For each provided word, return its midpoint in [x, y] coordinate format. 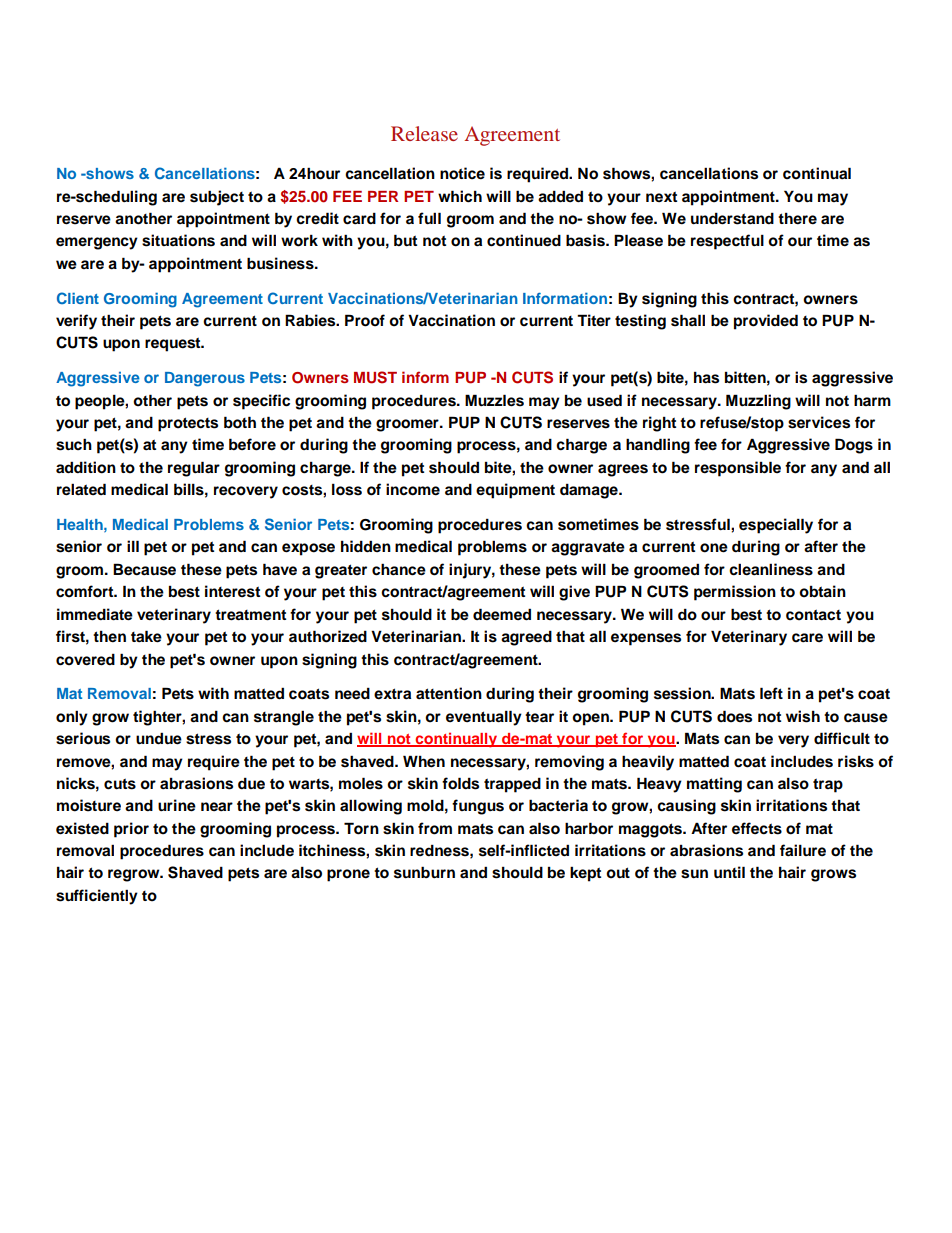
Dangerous [205, 379]
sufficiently [97, 897]
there [797, 219]
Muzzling [758, 402]
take [146, 636]
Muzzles [494, 400]
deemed [502, 614]
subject [217, 198]
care [807, 638]
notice [462, 173]
